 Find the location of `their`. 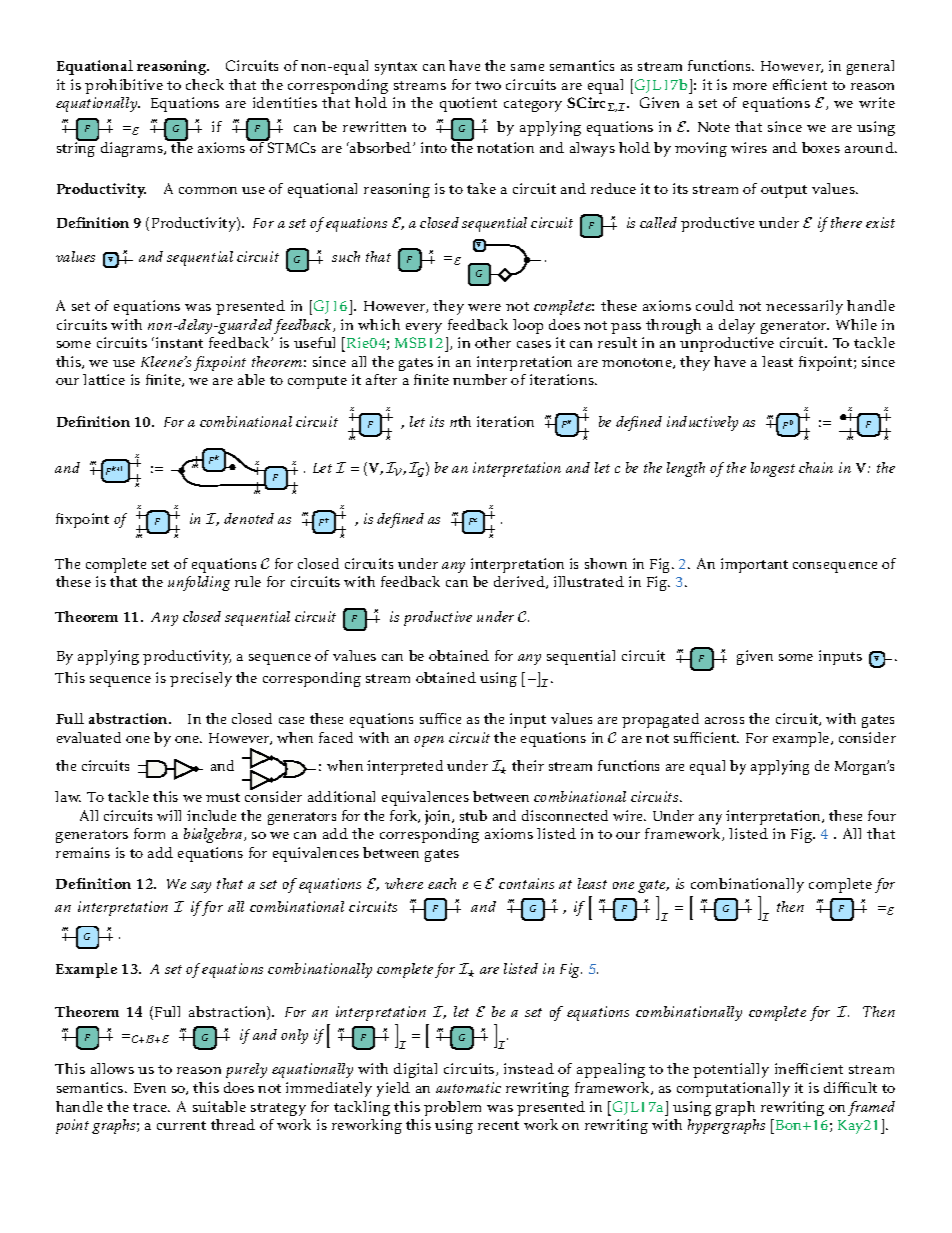

their is located at coordinates (528, 765).
